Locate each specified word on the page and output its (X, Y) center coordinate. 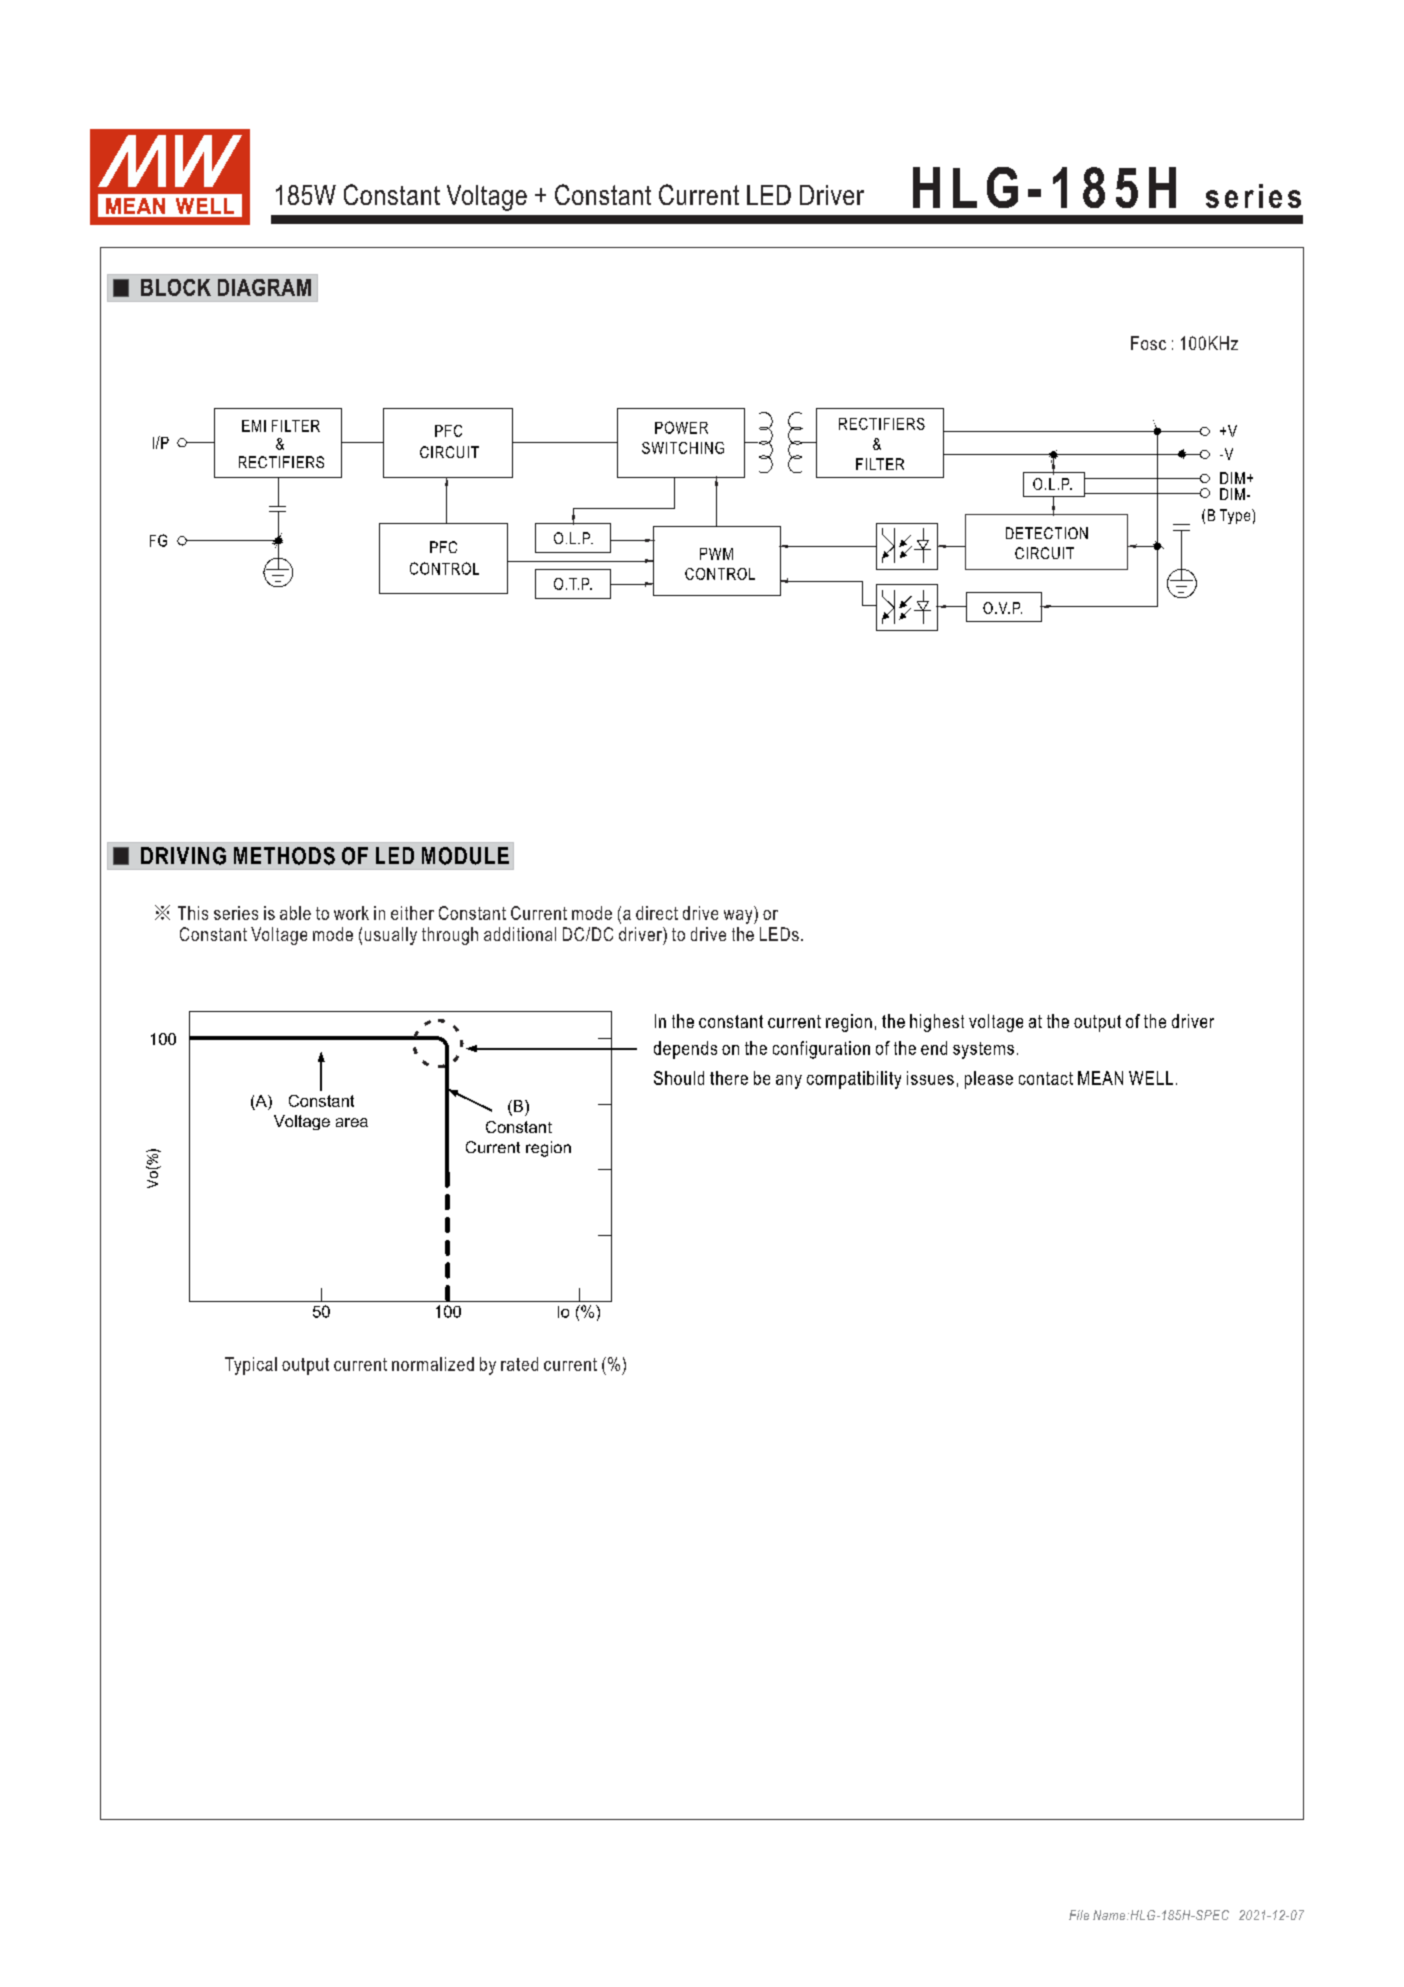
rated (519, 1364)
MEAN (1100, 1078)
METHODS (284, 856)
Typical (251, 1366)
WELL (1151, 1078)
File (1079, 1915)
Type (1236, 516)
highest (937, 1023)
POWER (681, 427)
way (739, 917)
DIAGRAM (264, 287)
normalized (433, 1364)
